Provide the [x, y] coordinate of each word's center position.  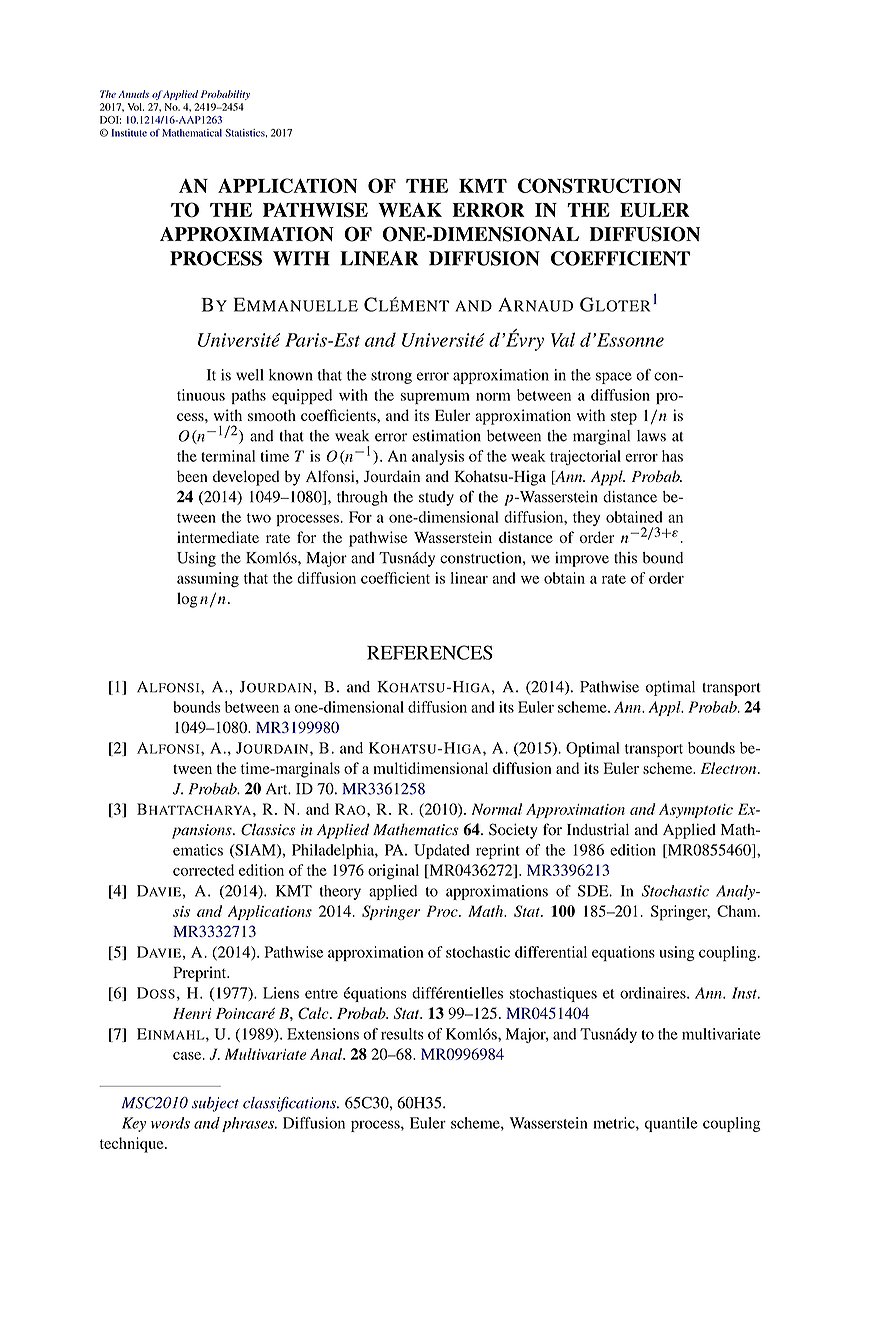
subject [215, 1104]
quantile [671, 1124]
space [614, 378]
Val [563, 339]
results [402, 1034]
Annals [133, 94]
